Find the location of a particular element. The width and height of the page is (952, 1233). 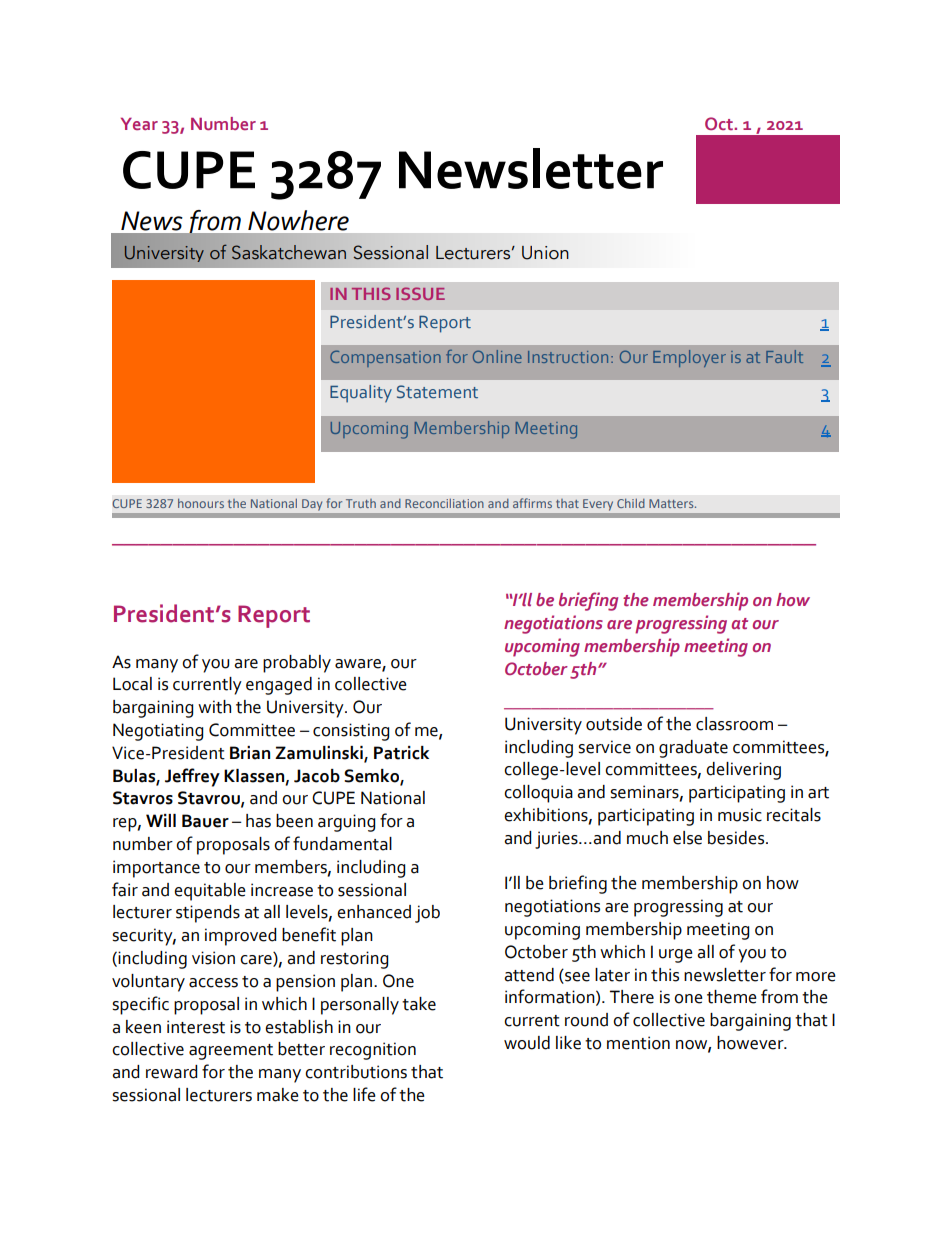

would is located at coordinates (527, 1043).
